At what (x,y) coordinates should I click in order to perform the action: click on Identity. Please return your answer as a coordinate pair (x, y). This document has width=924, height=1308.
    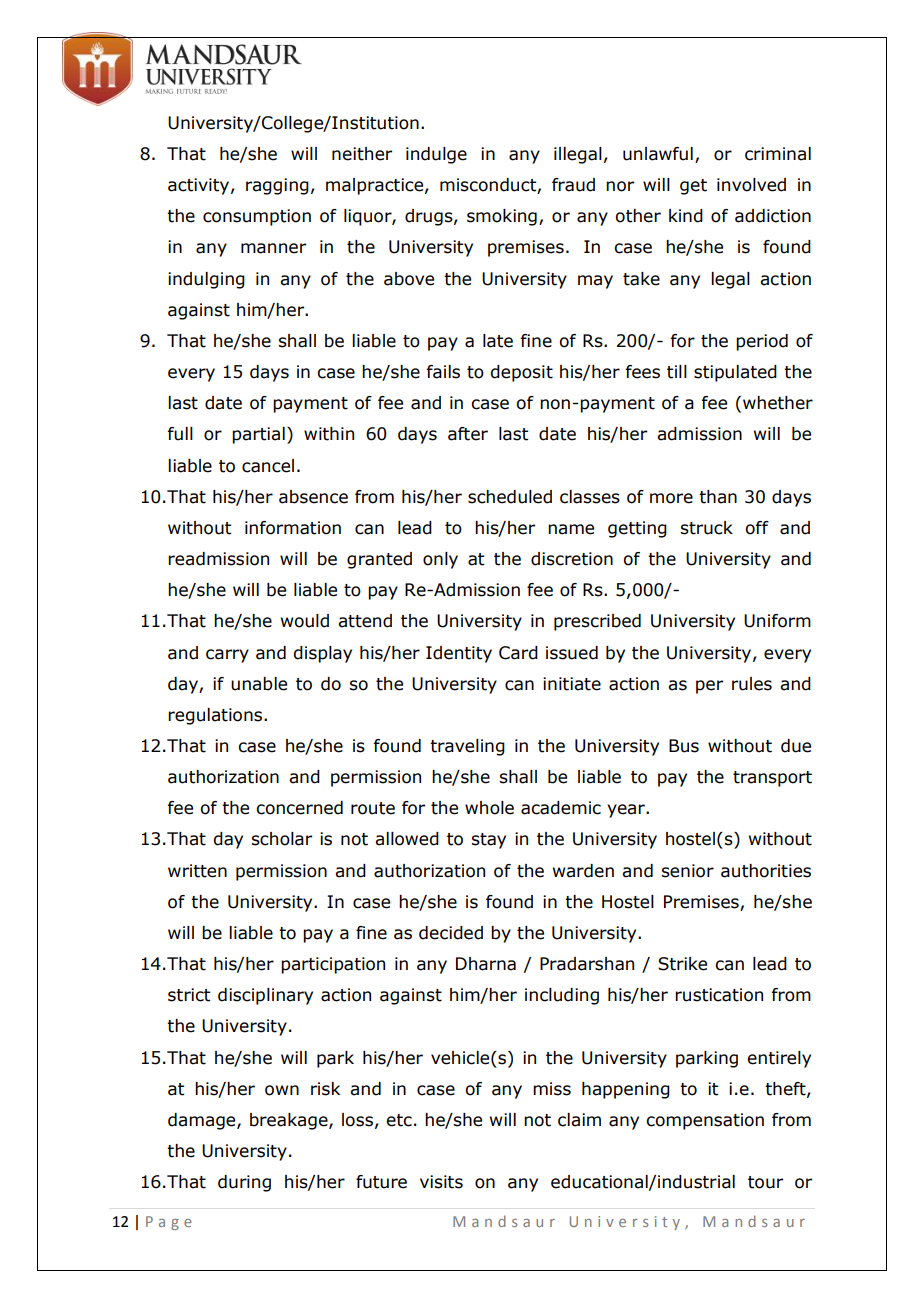
    Looking at the image, I should click on (459, 654).
